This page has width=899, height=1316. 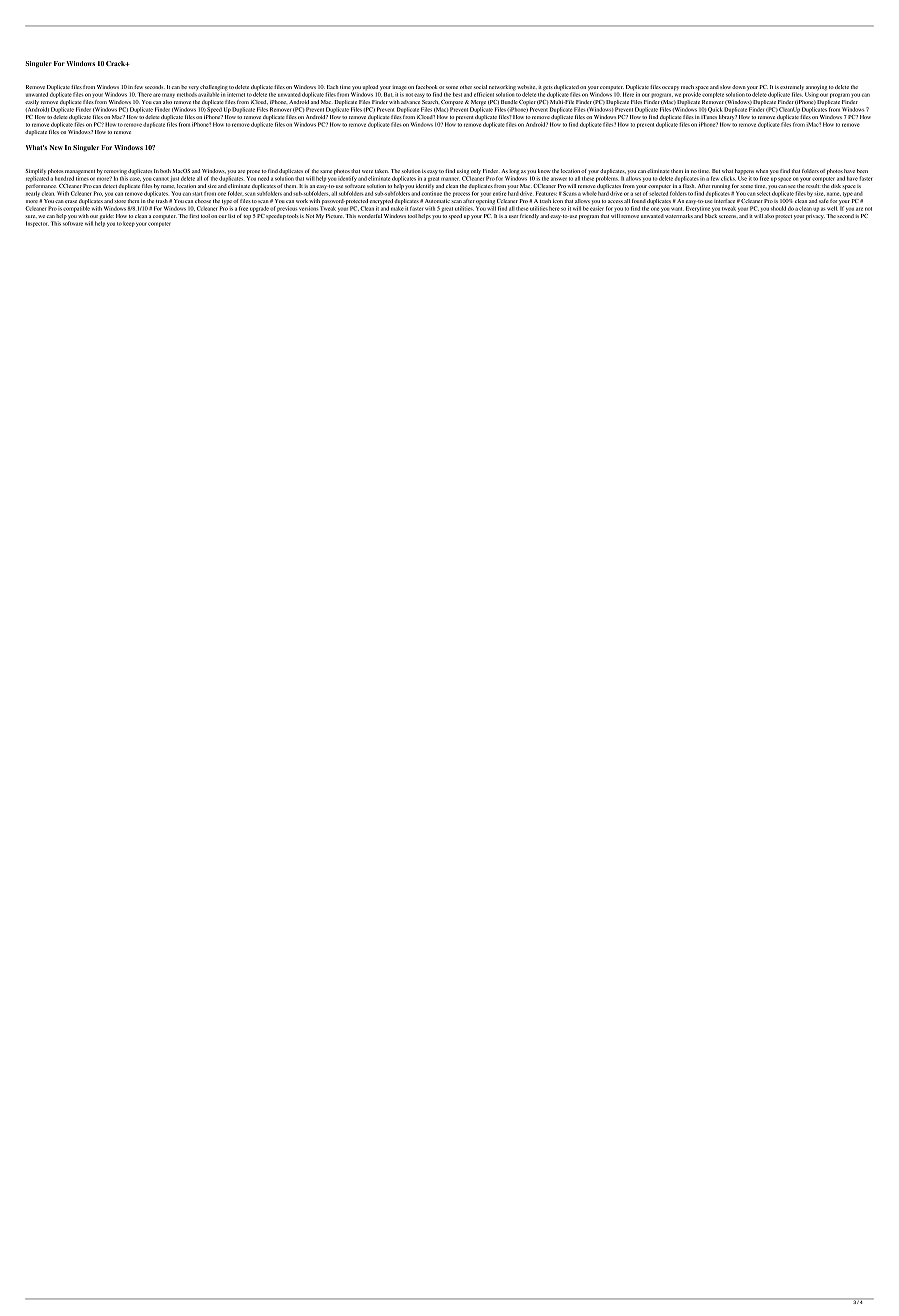 What do you see at coordinates (56, 147) in the page?
I see `New` at bounding box center [56, 147].
